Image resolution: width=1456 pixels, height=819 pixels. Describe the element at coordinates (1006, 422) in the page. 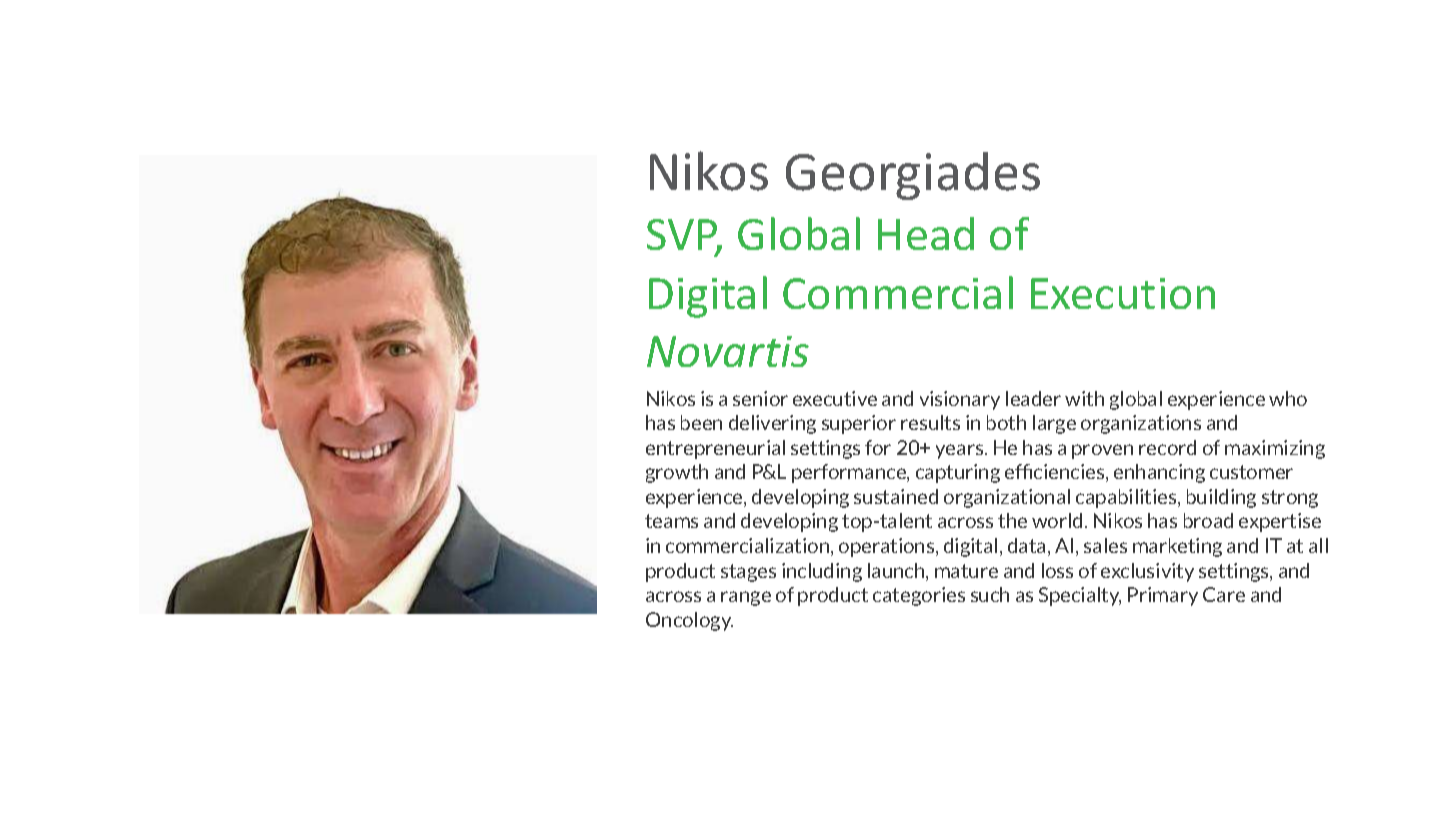

I see `both` at that location.
